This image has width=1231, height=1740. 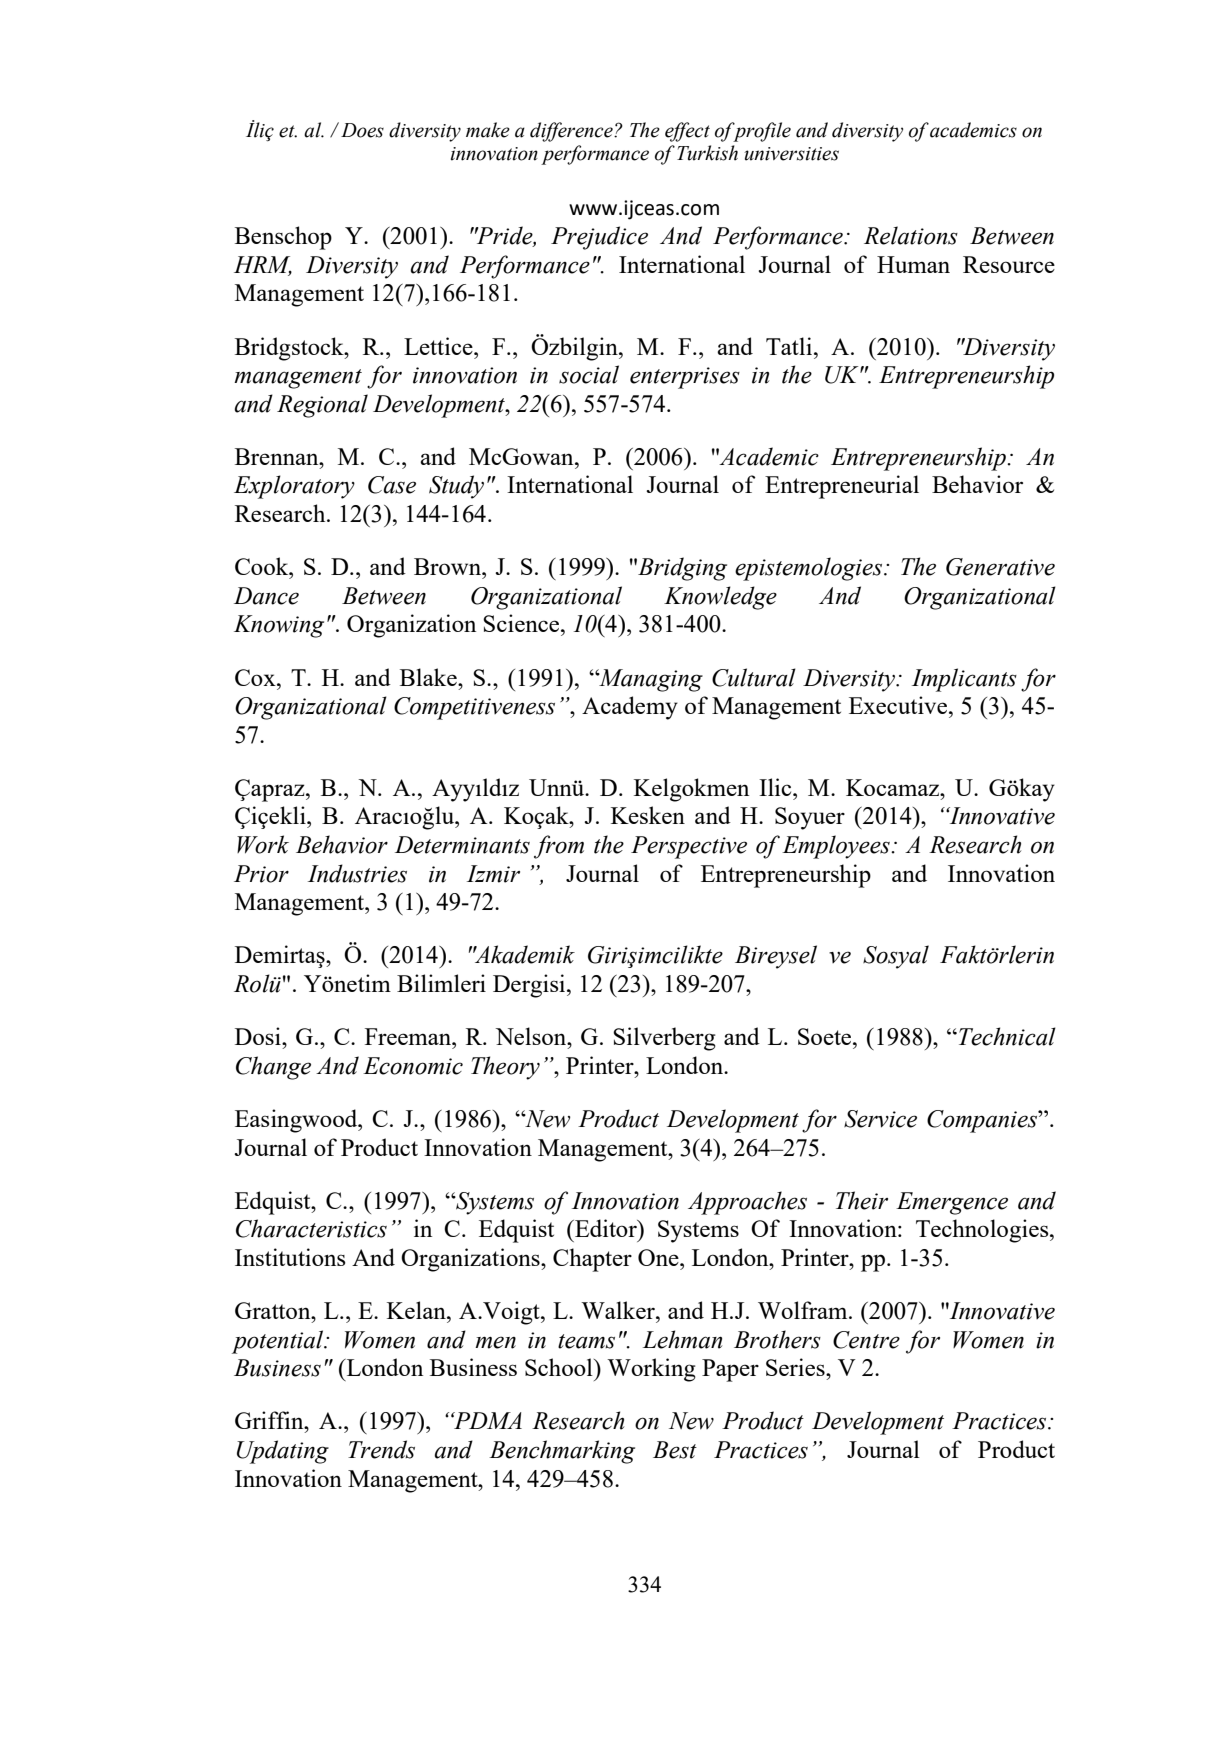 I want to click on Entrepreneurial, so click(x=842, y=487).
